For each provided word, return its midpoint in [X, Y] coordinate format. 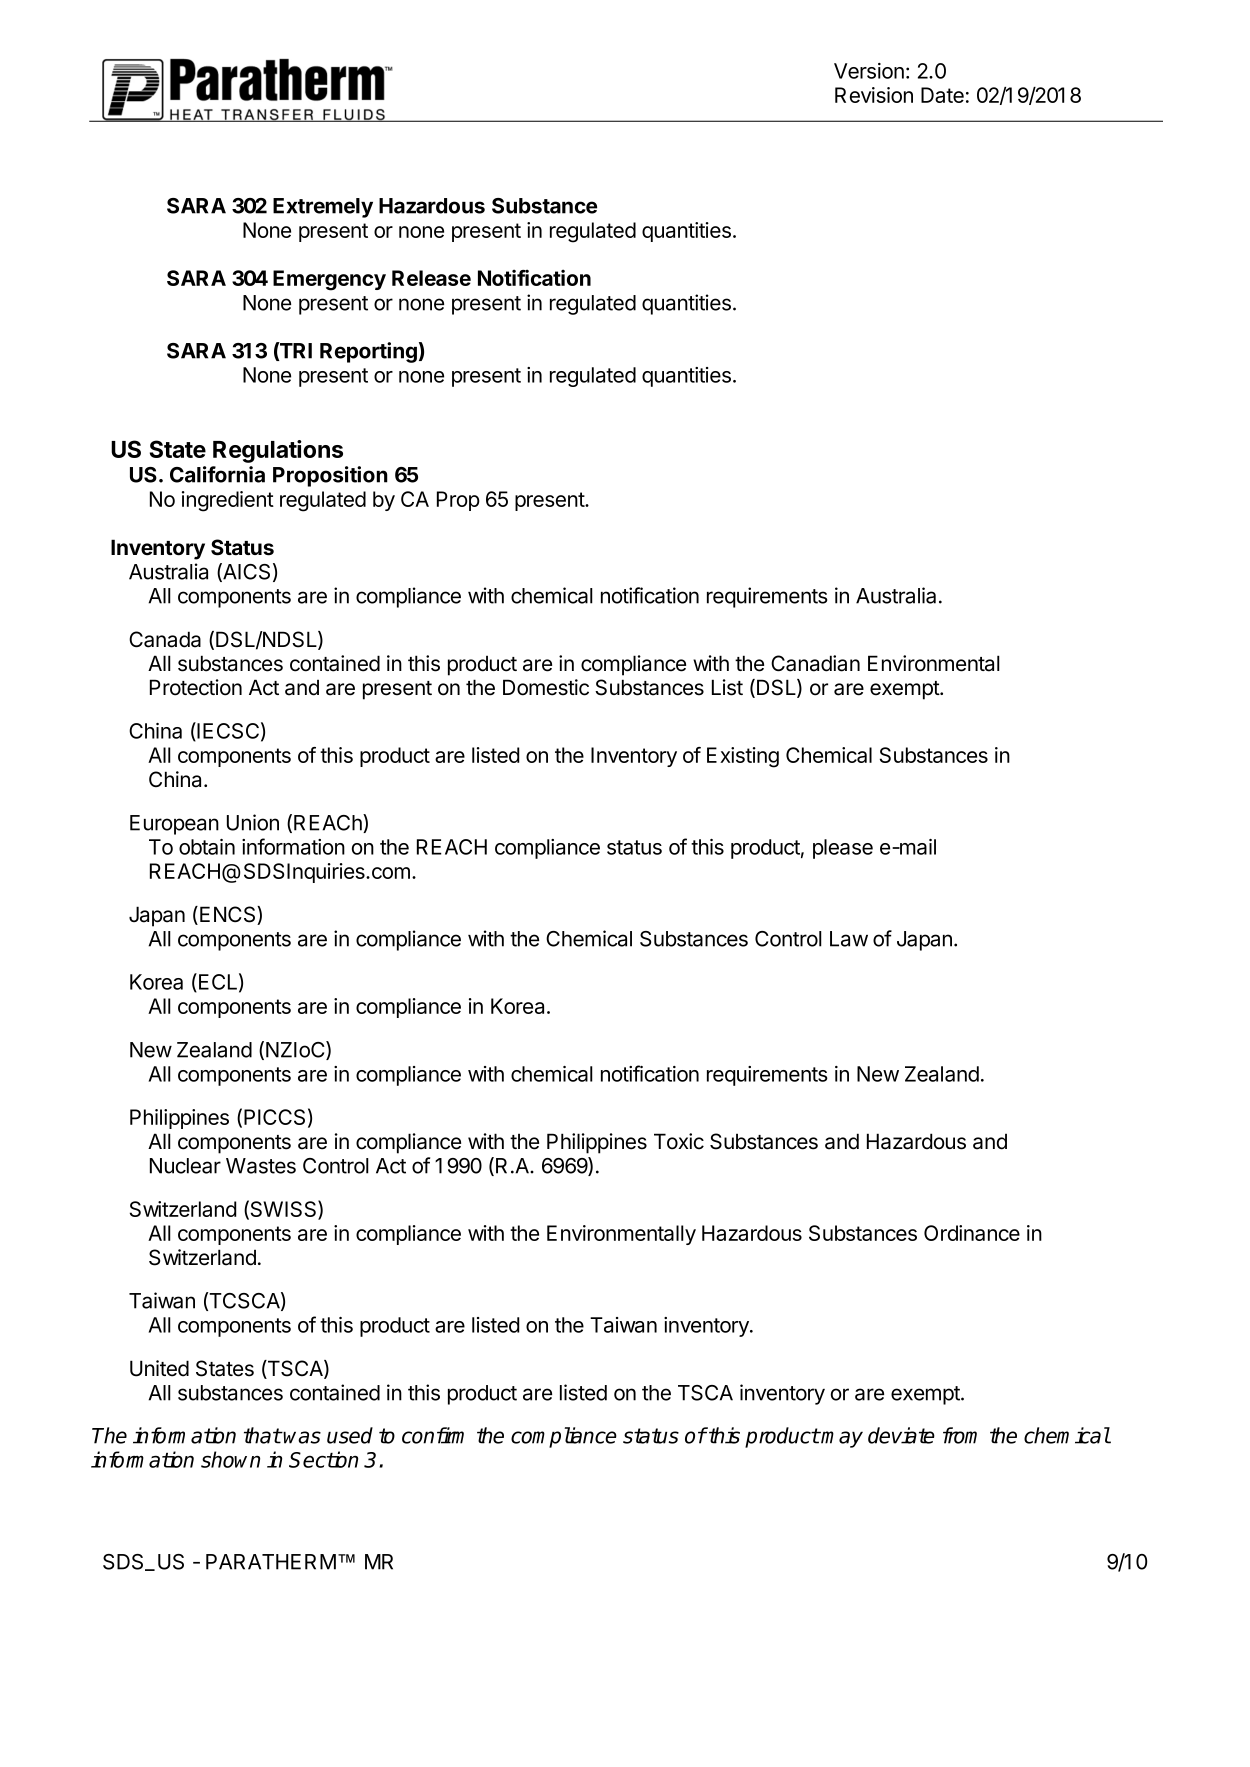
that [262, 1435]
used [350, 1435]
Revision [874, 95]
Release [431, 278]
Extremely [323, 208]
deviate [901, 1435]
